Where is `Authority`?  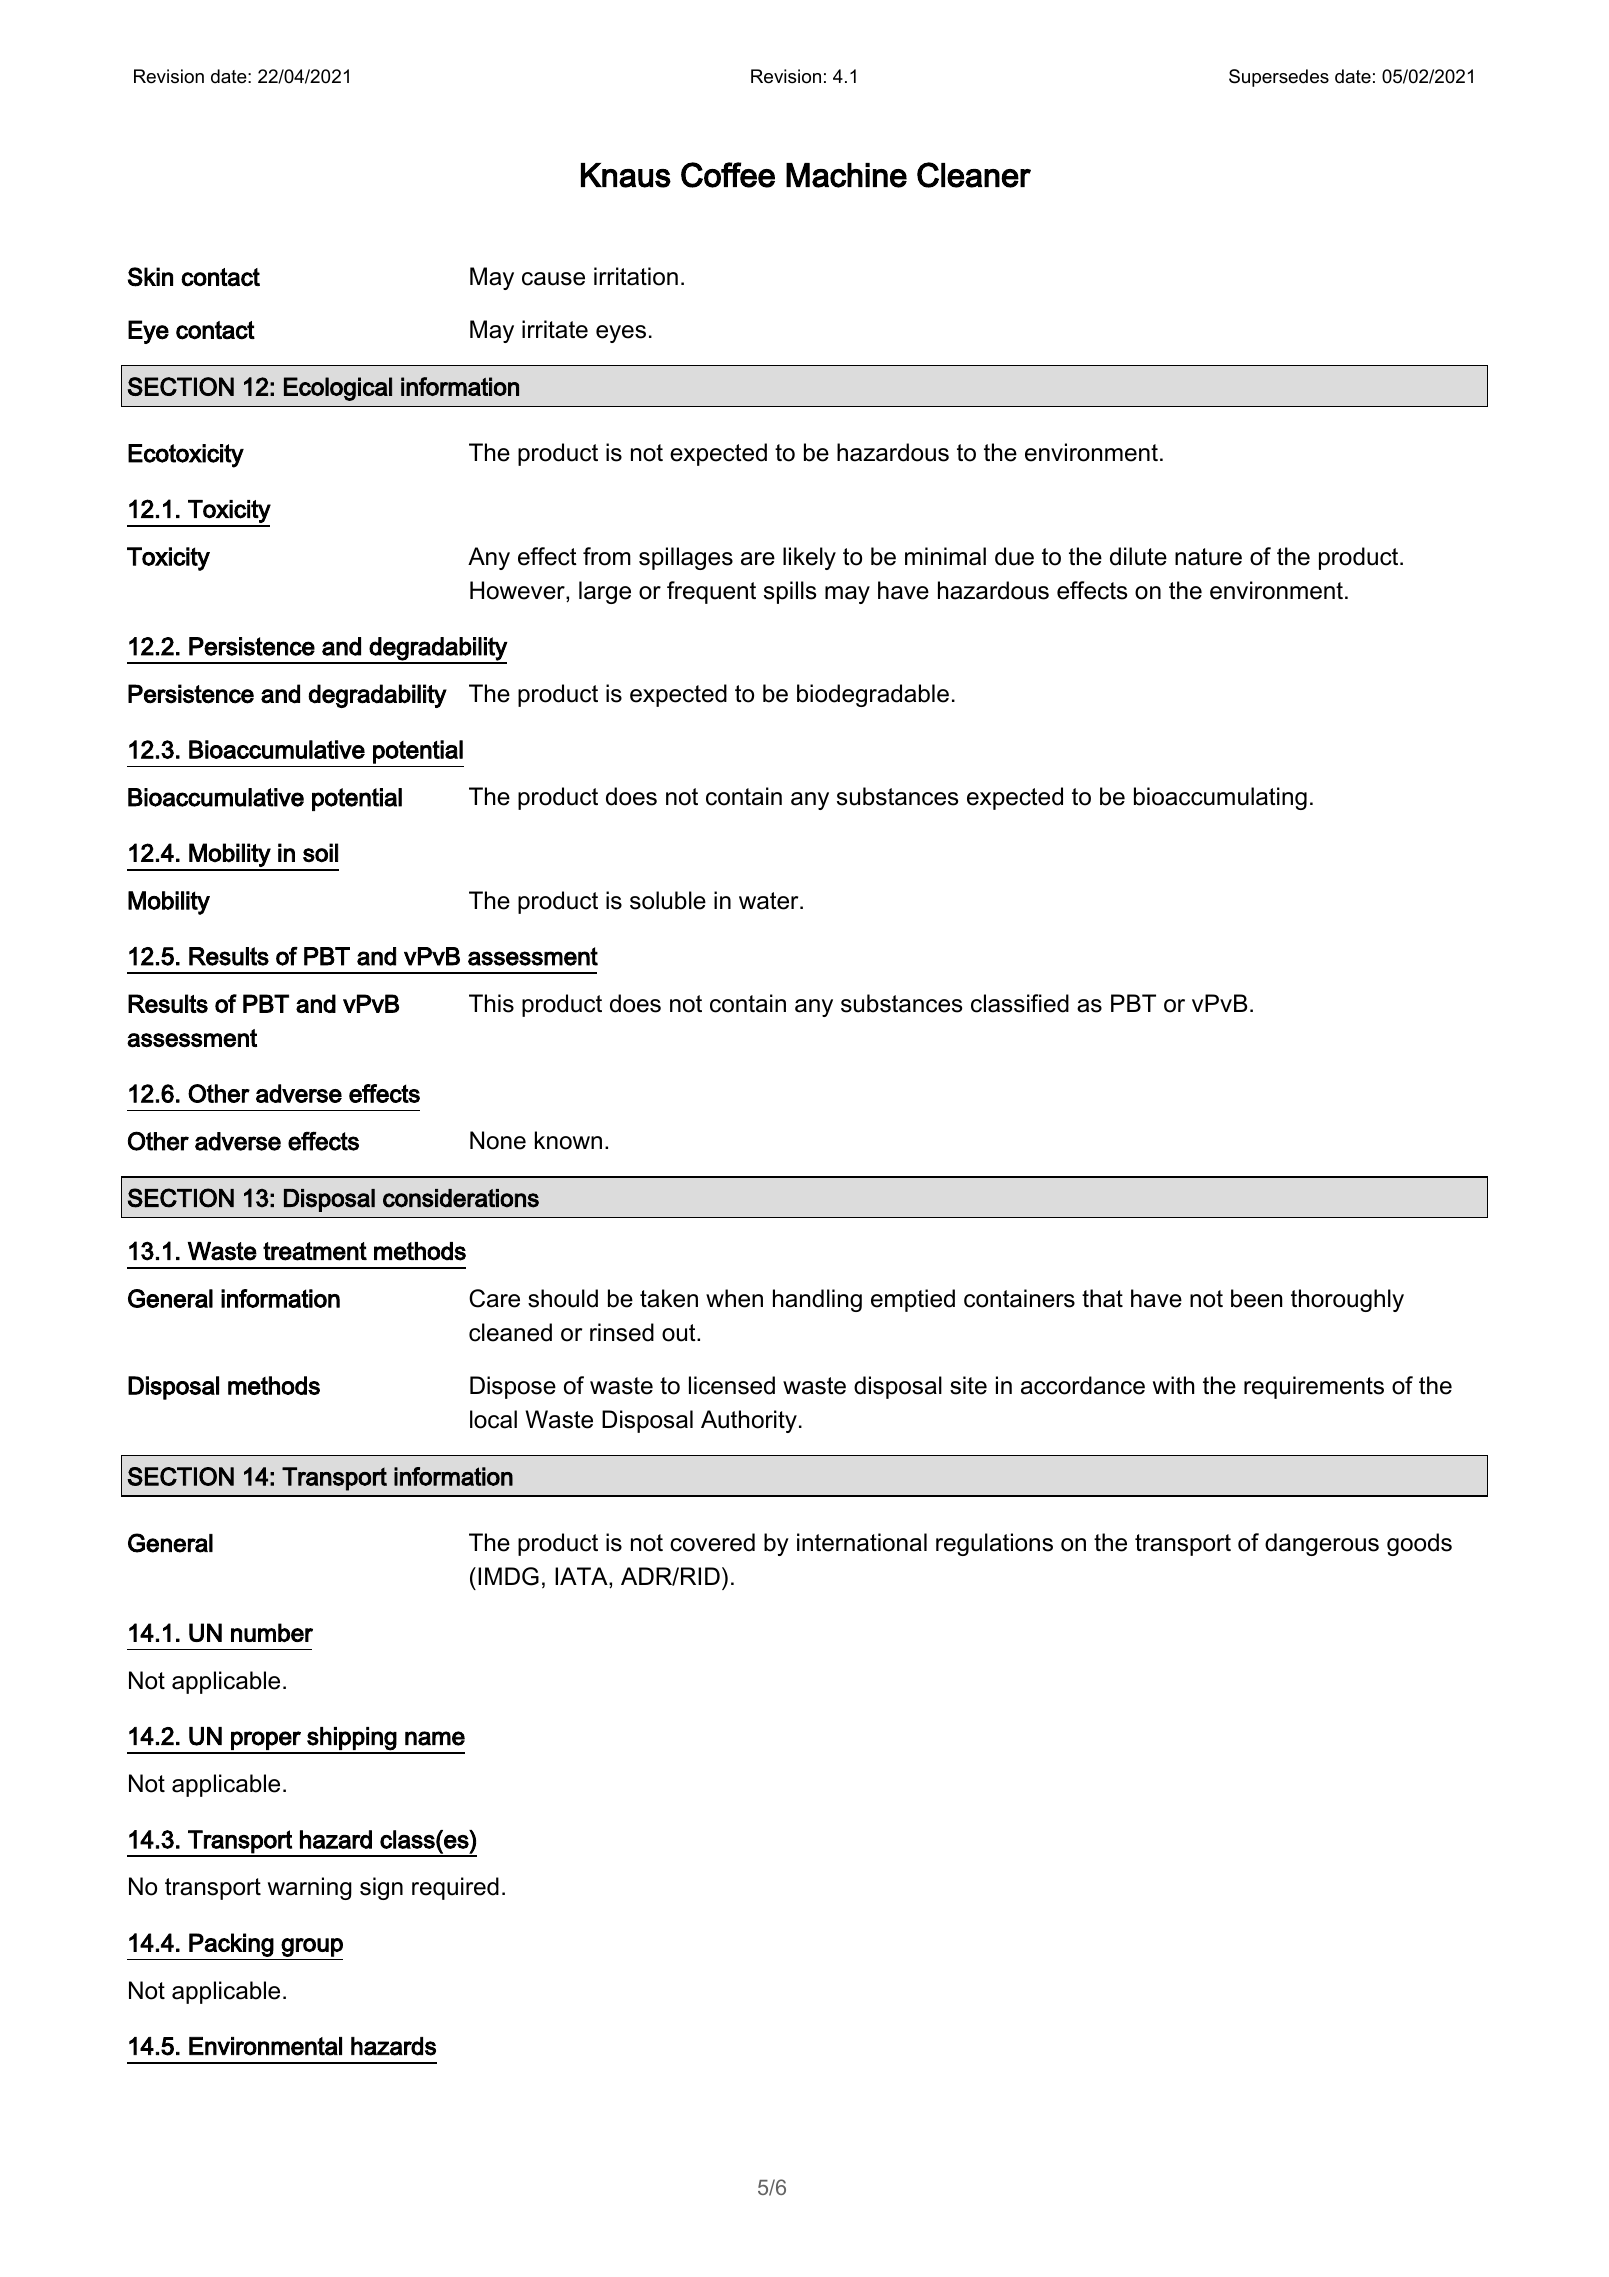 Authority is located at coordinates (749, 1421).
